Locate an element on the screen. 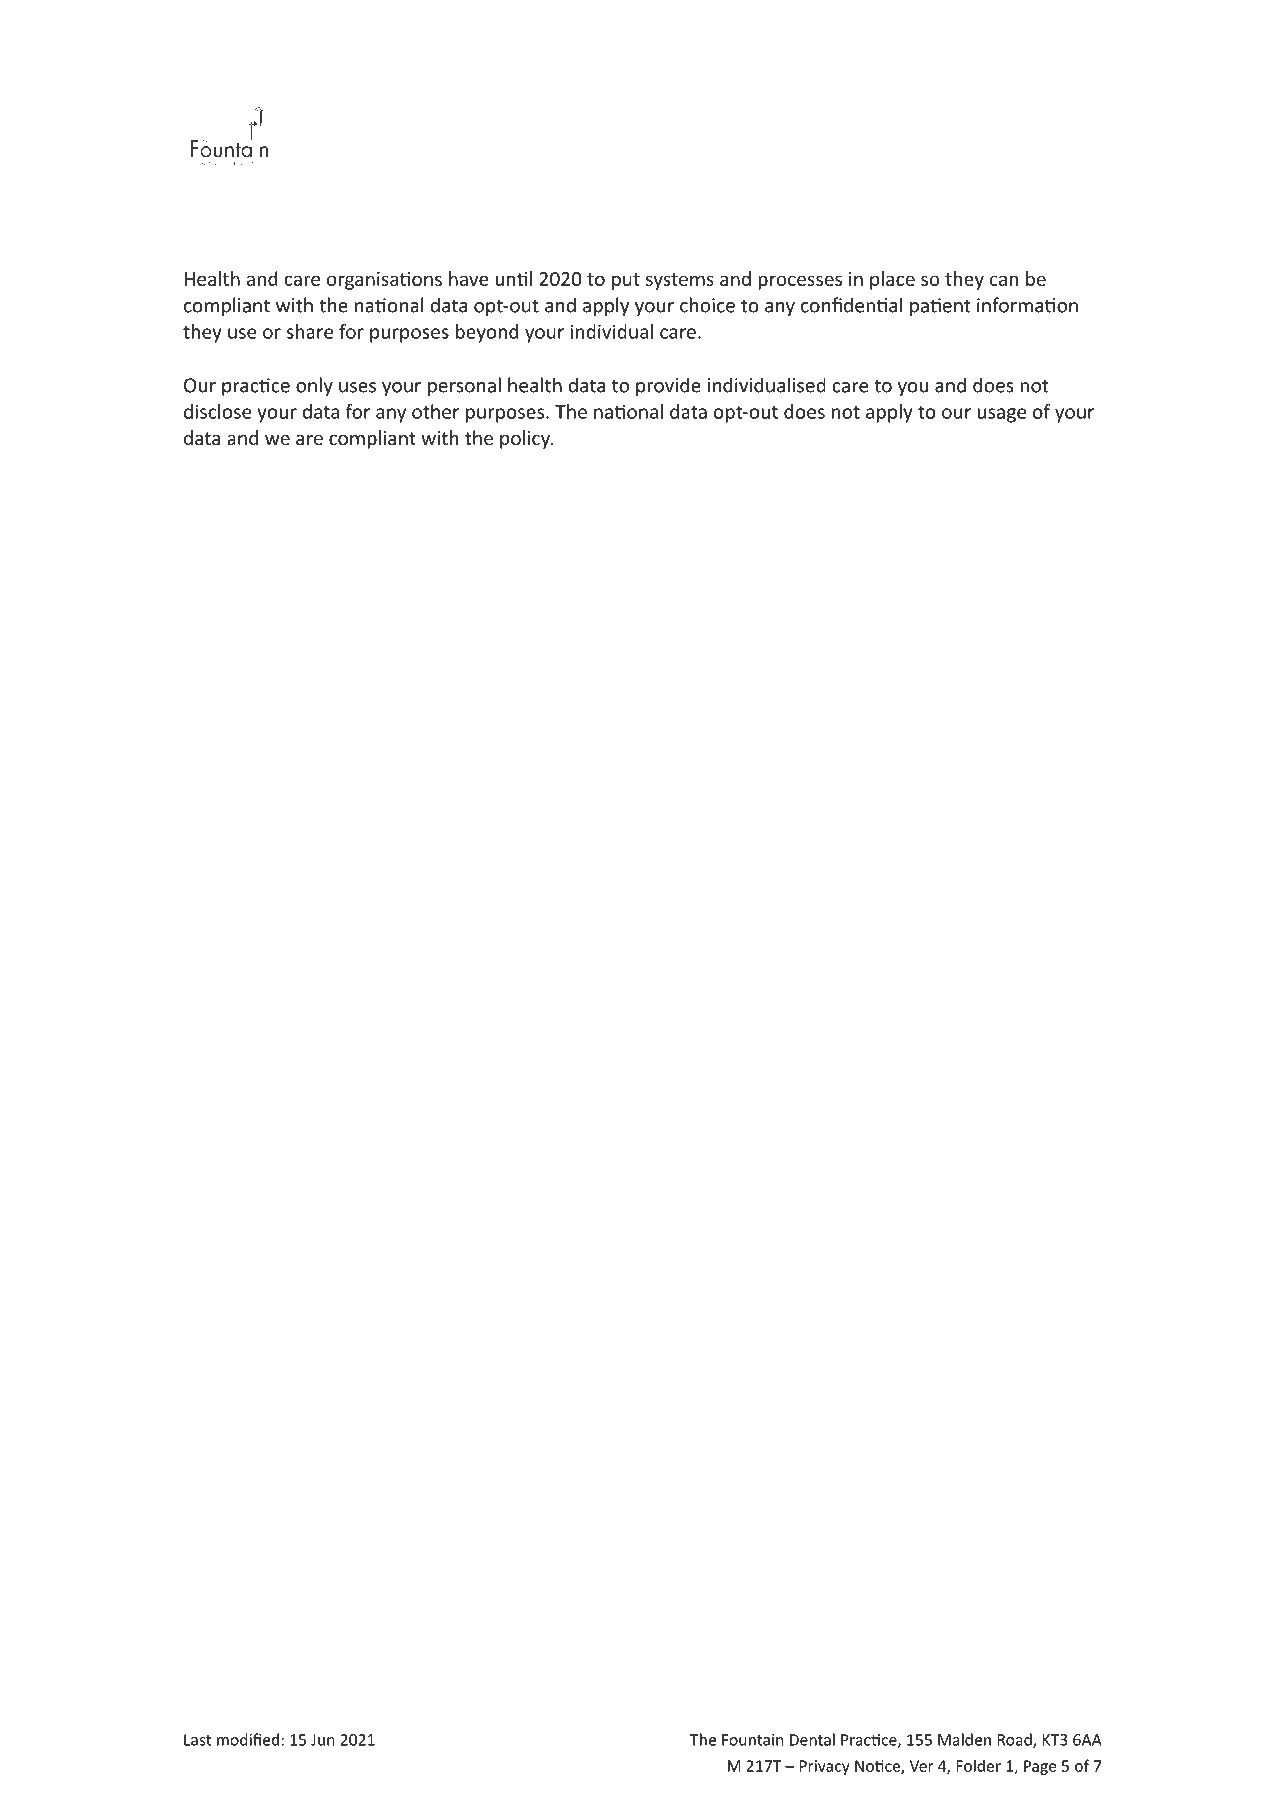 Image resolution: width=1285 pixels, height=1818 pixels. Malden is located at coordinates (964, 1739).
